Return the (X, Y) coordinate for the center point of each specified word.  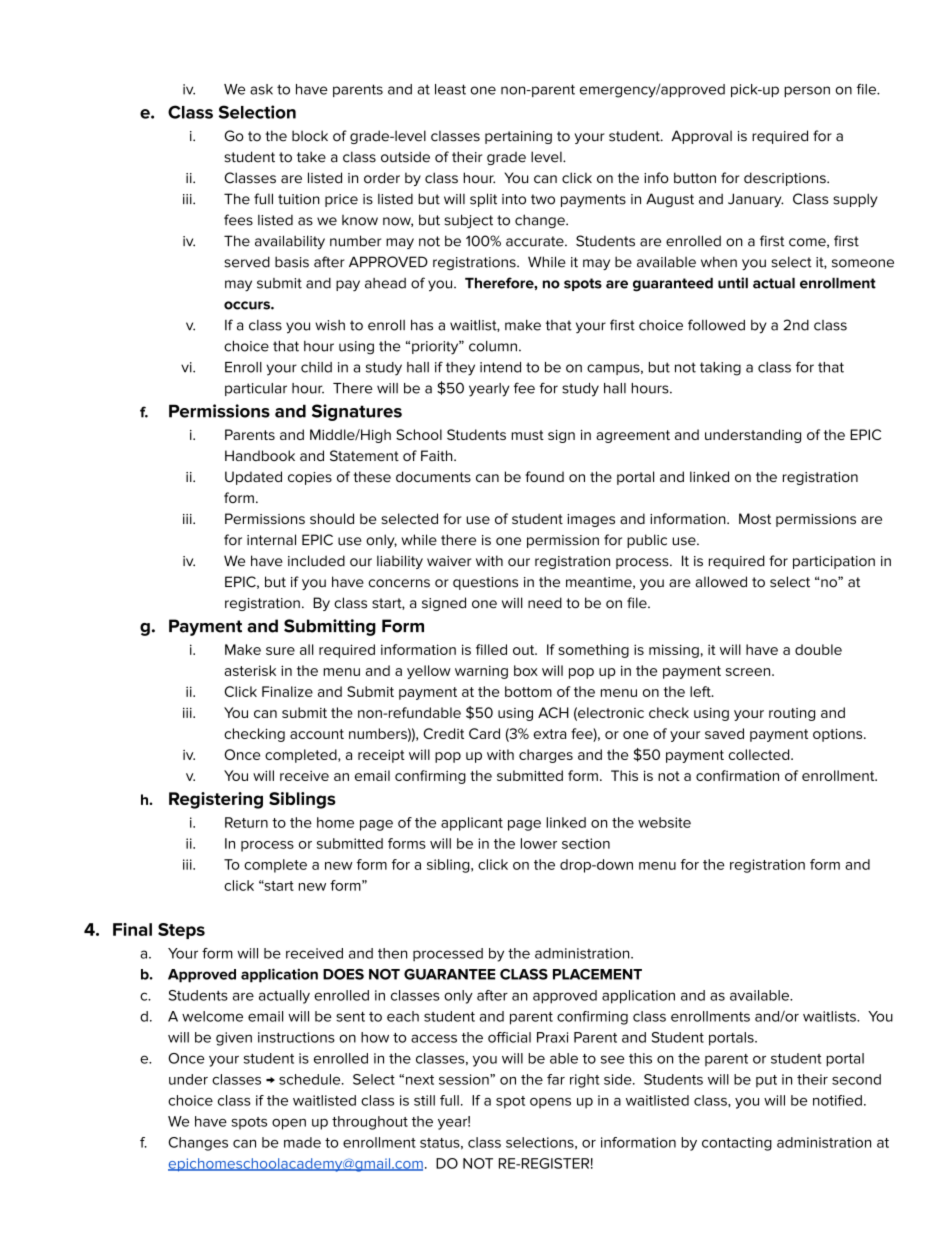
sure (280, 651)
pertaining (518, 137)
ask (261, 89)
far (556, 1079)
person (807, 91)
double (818, 649)
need (545, 603)
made (302, 1142)
